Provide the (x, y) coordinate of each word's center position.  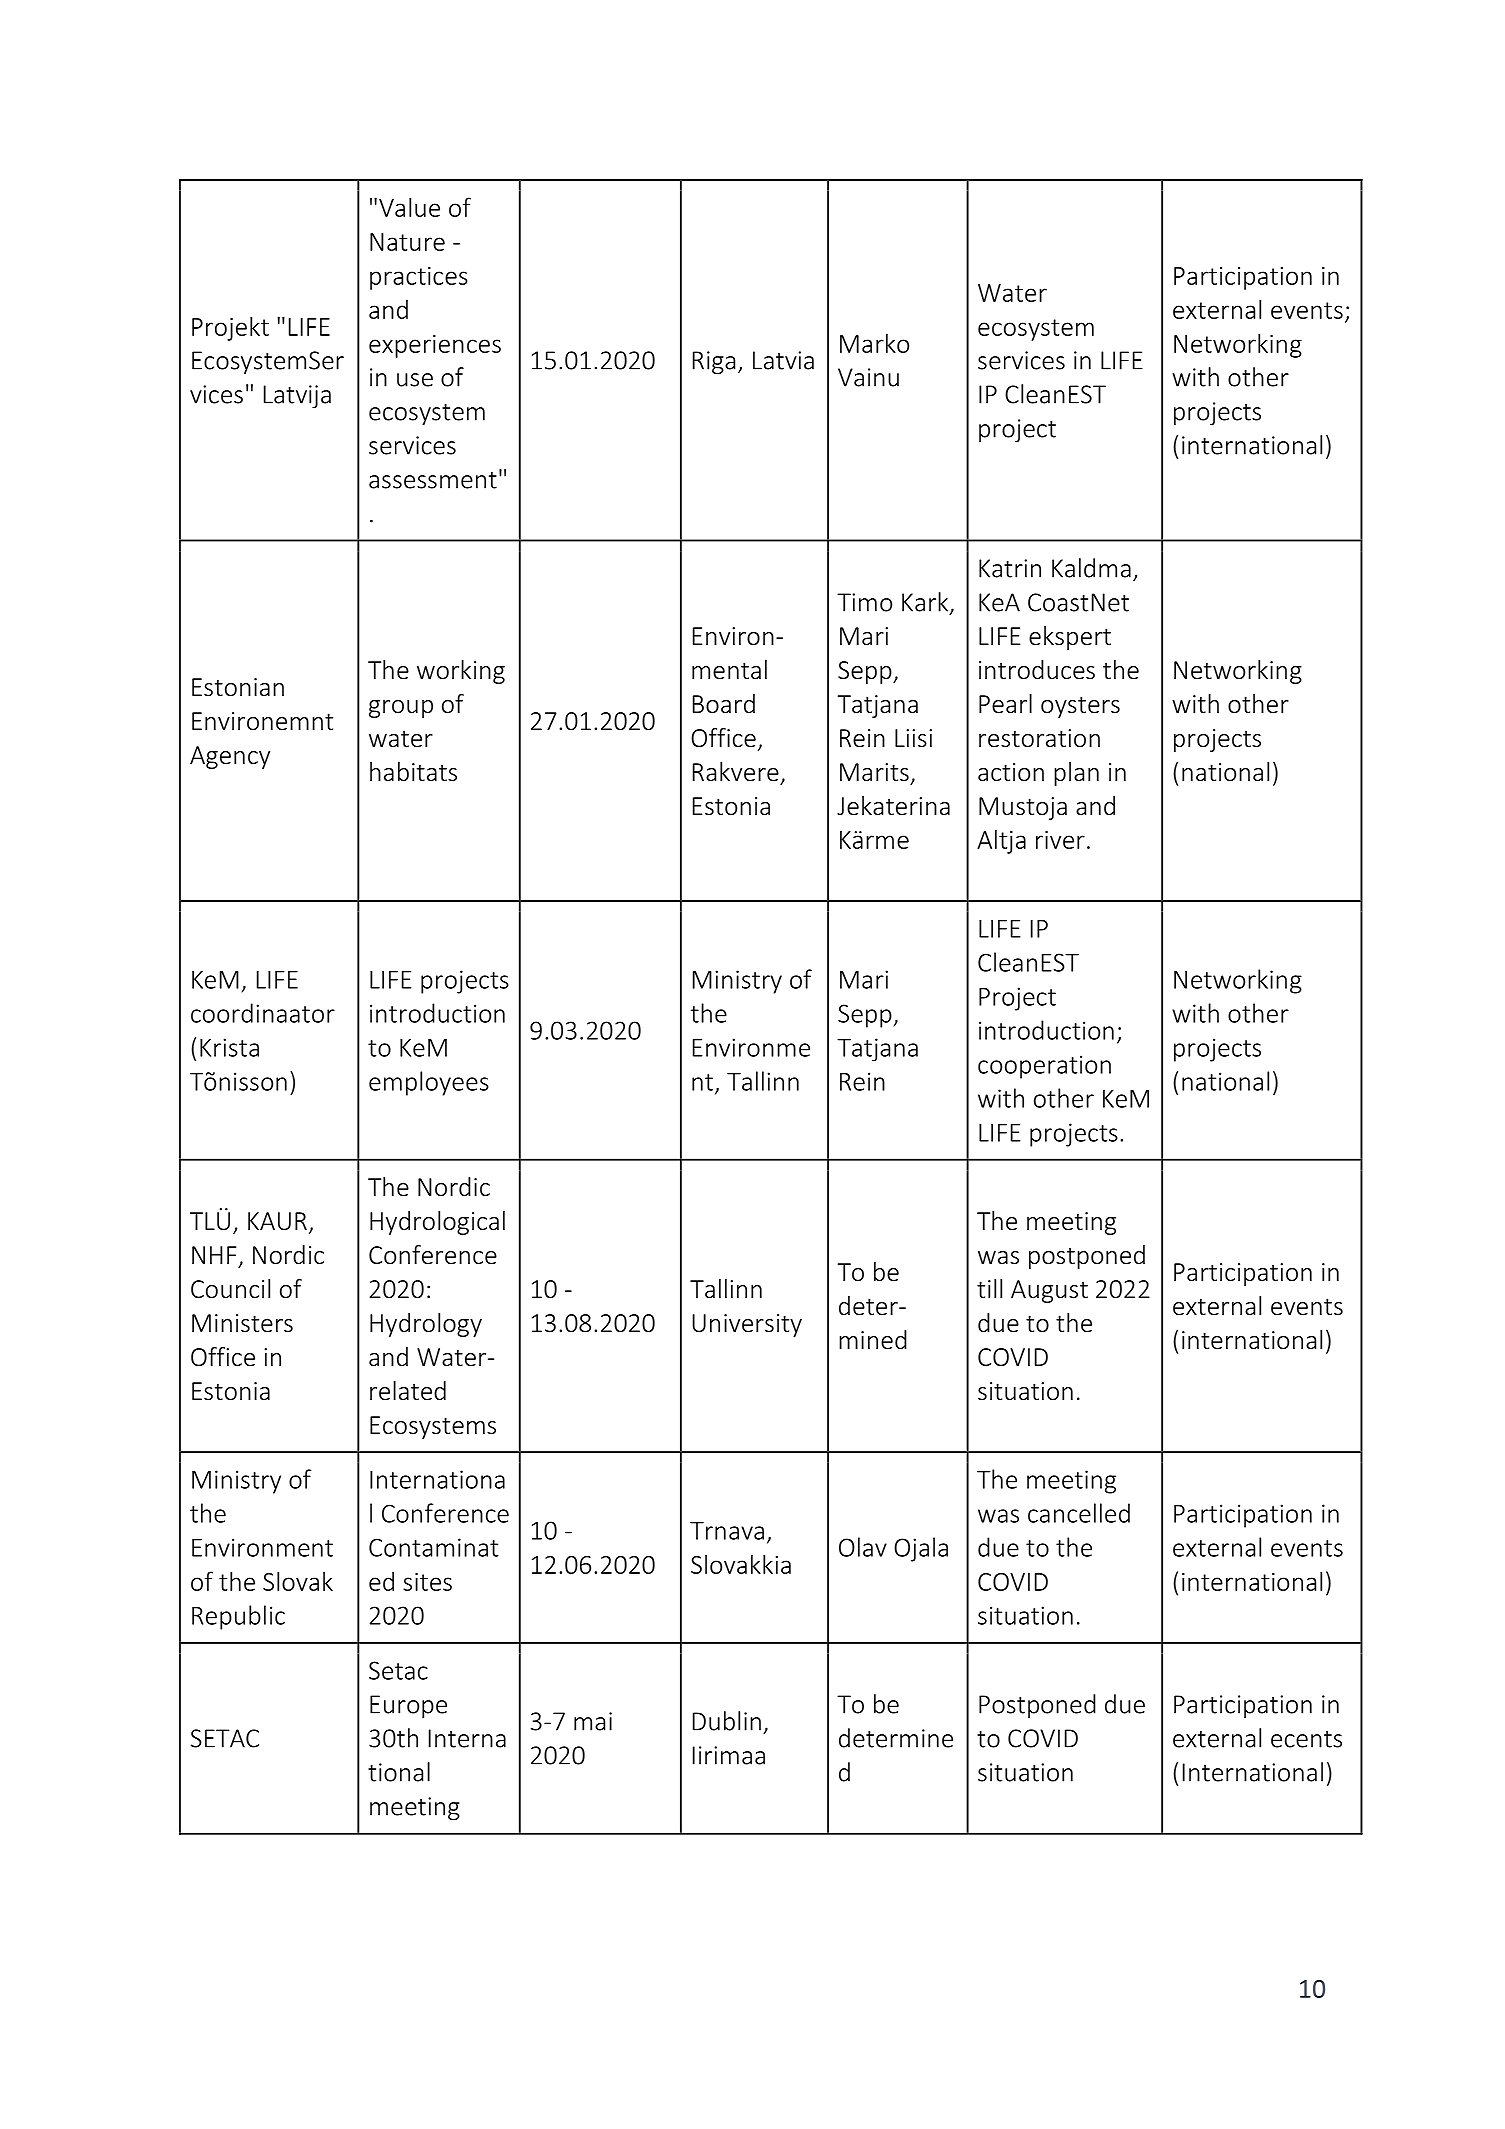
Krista (229, 1047)
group (401, 709)
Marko (874, 343)
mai (593, 1721)
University (747, 1325)
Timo (864, 602)
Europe (408, 1707)
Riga (714, 363)
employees (429, 1083)
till (989, 1288)
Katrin (1010, 568)
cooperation (1044, 1067)
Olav (863, 1547)
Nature (407, 242)
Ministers (242, 1323)
